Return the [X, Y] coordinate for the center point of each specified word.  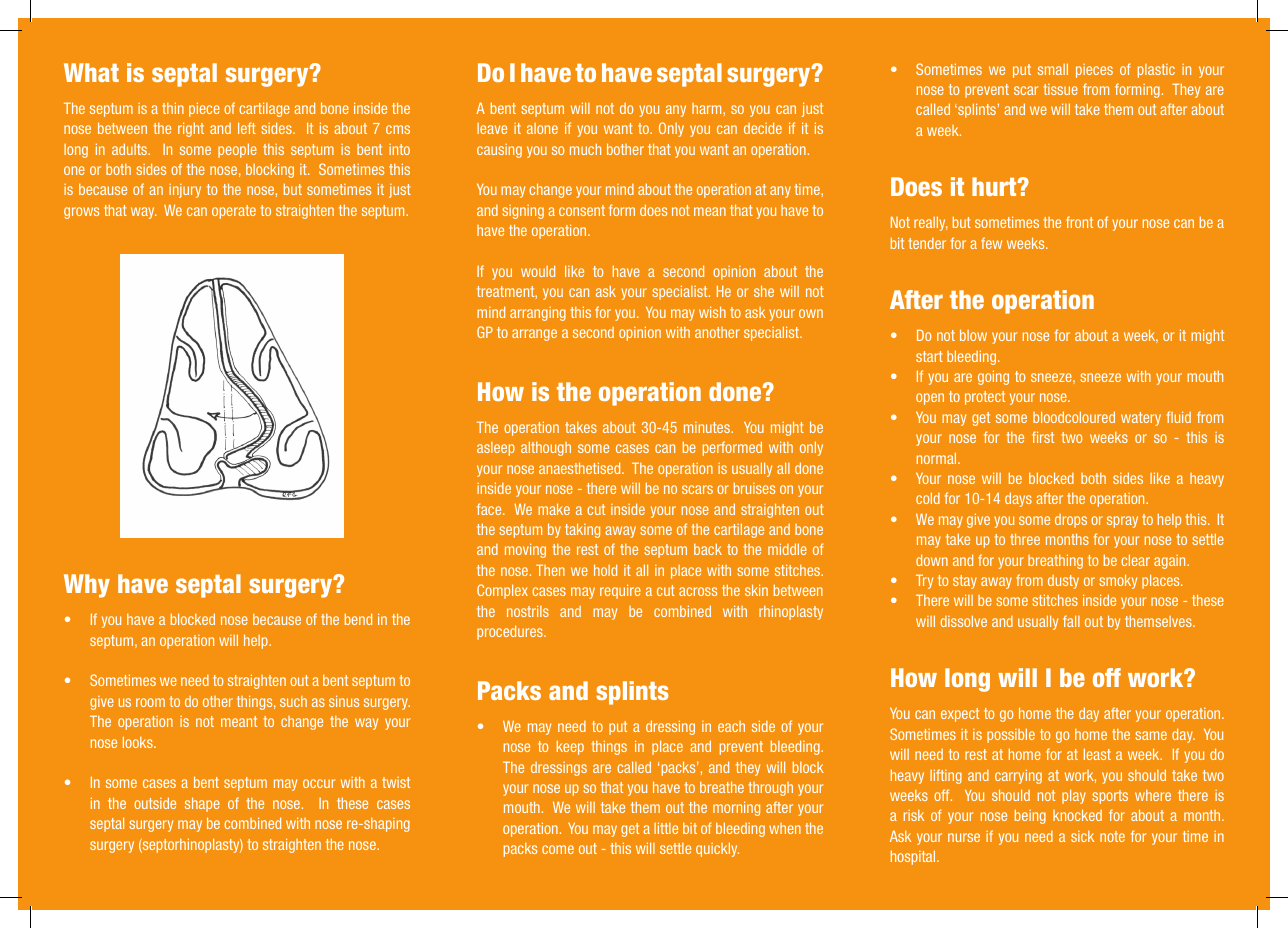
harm [708, 108]
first [1043, 437]
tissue [1060, 89]
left [247, 128]
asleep [496, 449]
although [546, 448]
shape [202, 804]
